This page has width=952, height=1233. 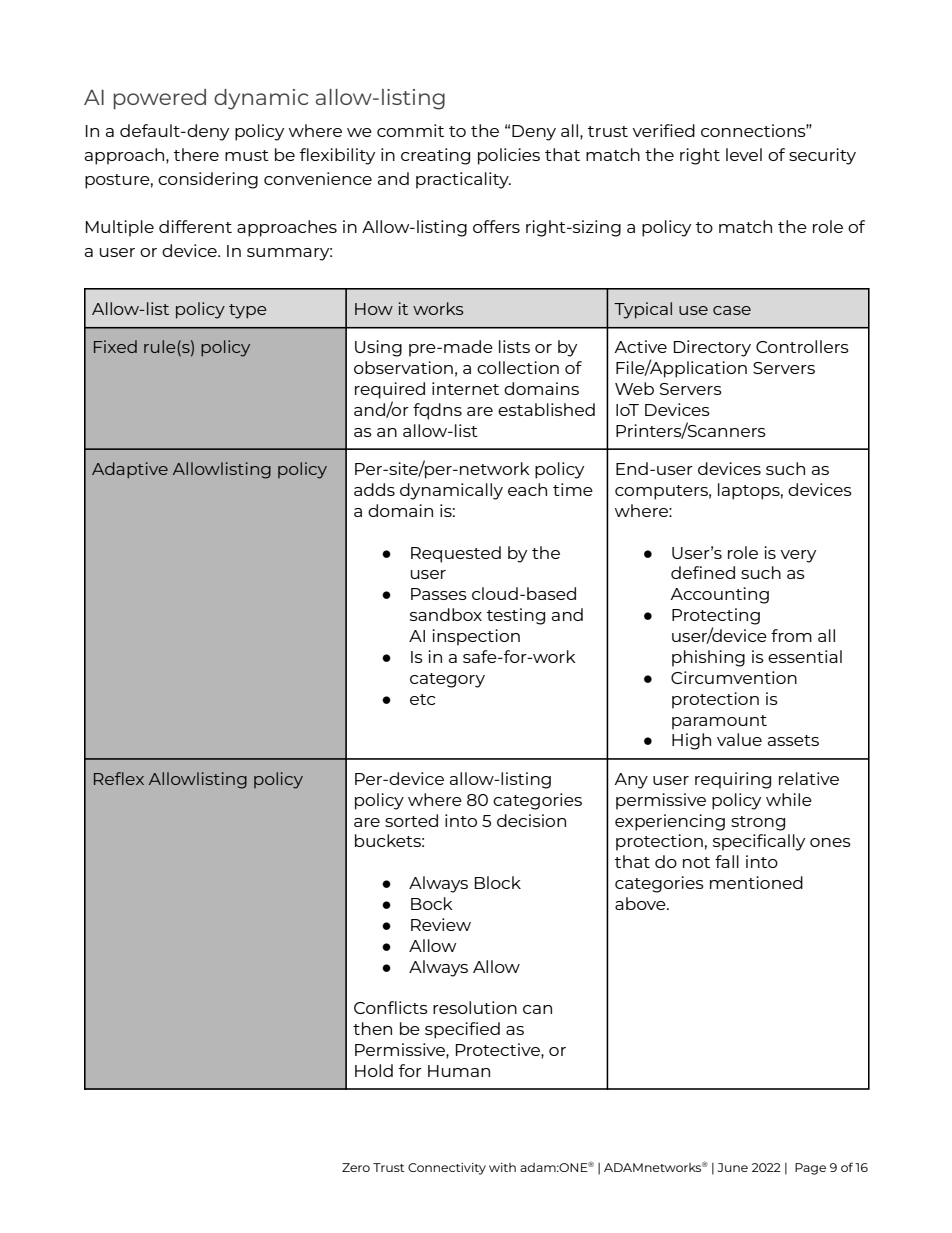 I want to click on Reflex, so click(x=119, y=778).
